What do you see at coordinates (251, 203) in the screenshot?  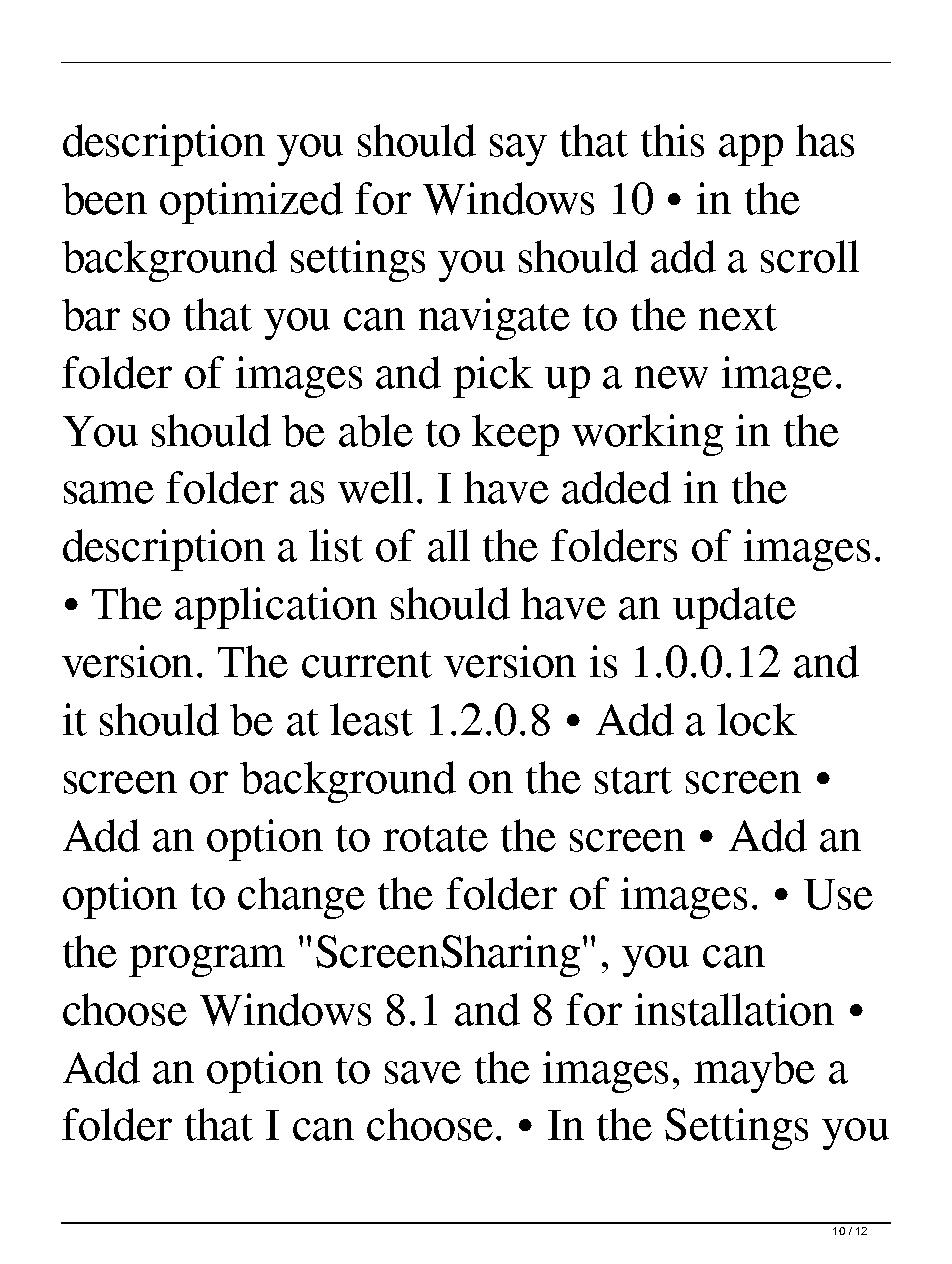 I see `optimized` at bounding box center [251, 203].
